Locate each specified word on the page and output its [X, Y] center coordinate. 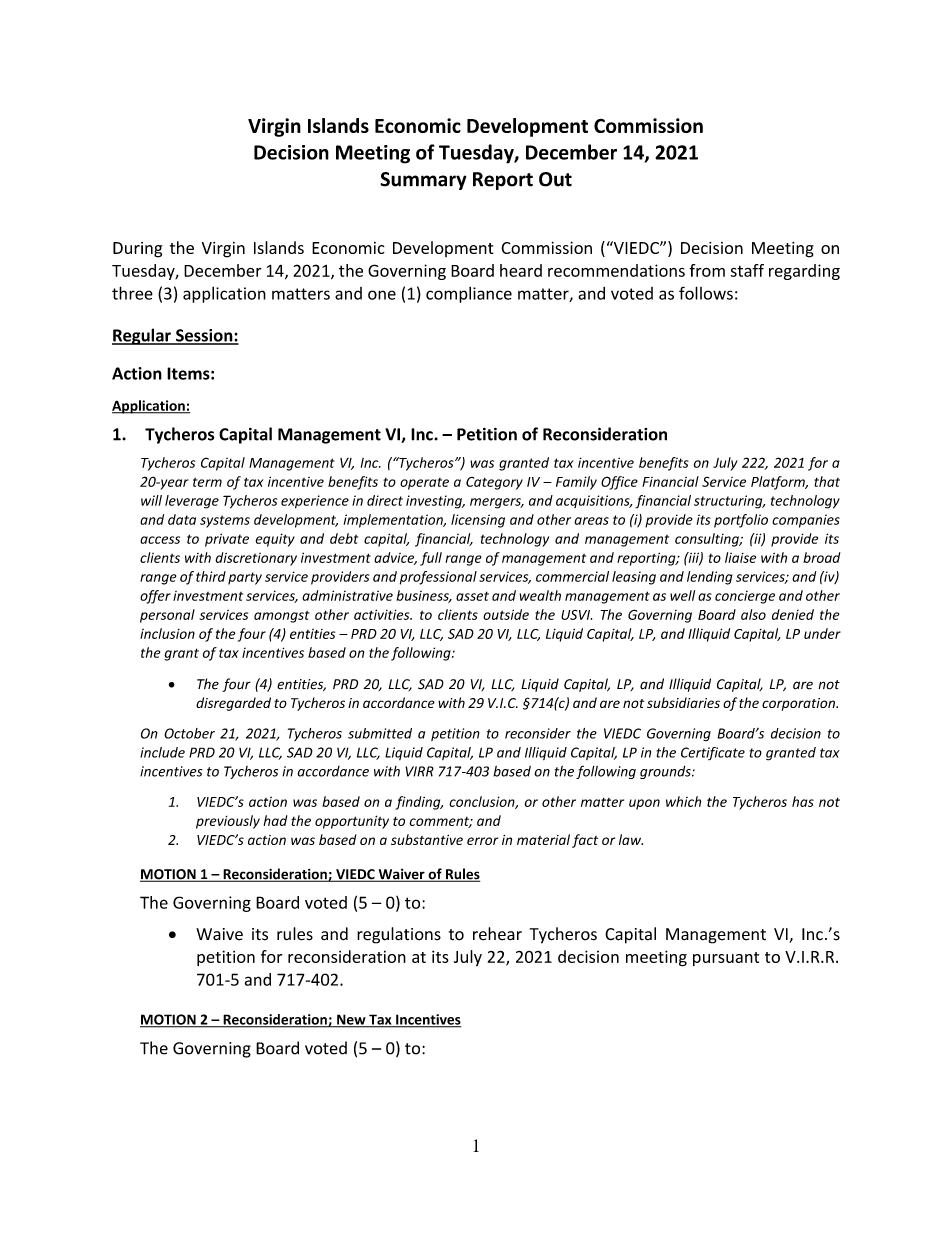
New [351, 1020]
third [211, 576]
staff [747, 270]
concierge [745, 597]
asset [472, 596]
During [137, 250]
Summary [423, 181]
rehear [497, 934]
